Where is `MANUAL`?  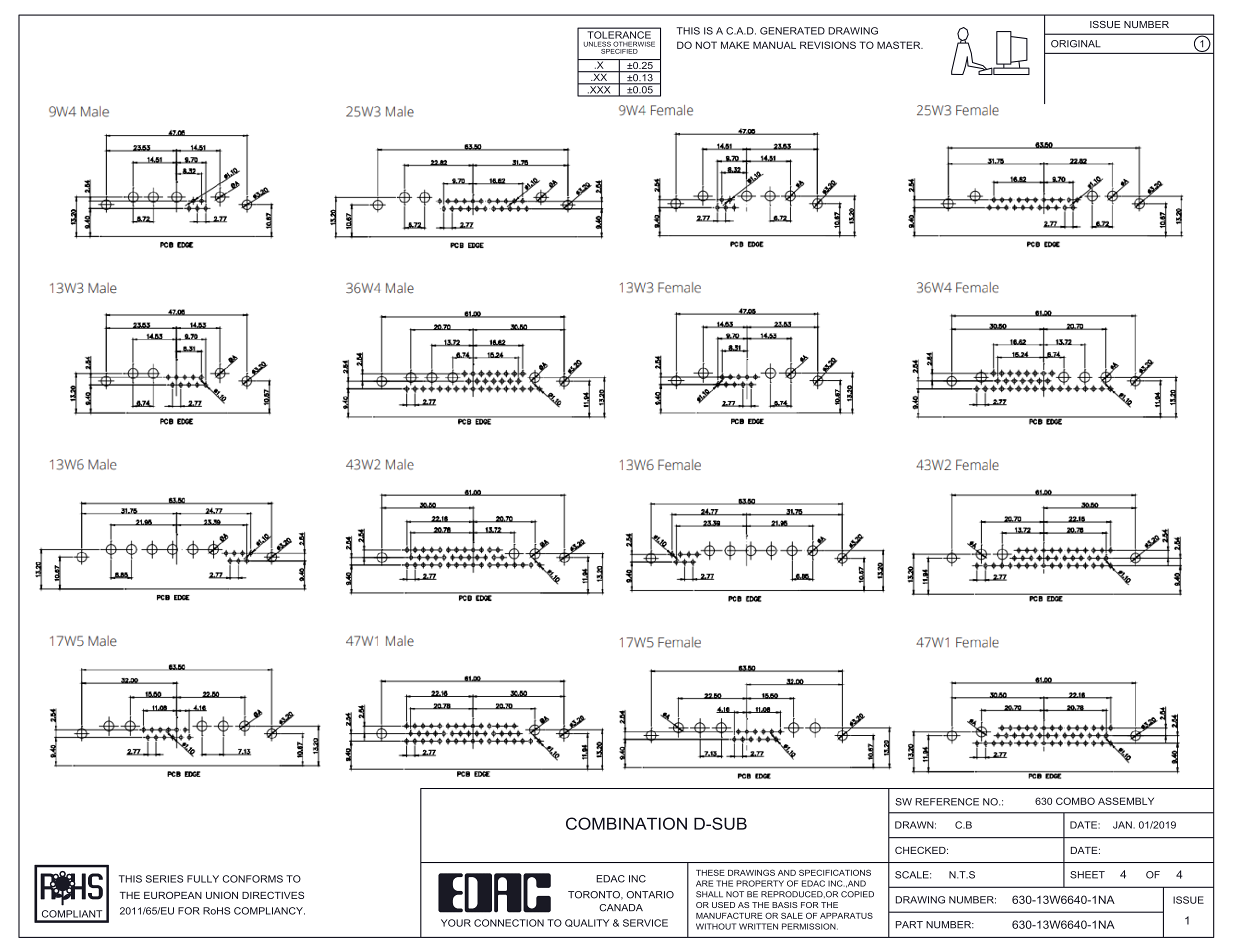
MANUAL is located at coordinates (774, 45).
